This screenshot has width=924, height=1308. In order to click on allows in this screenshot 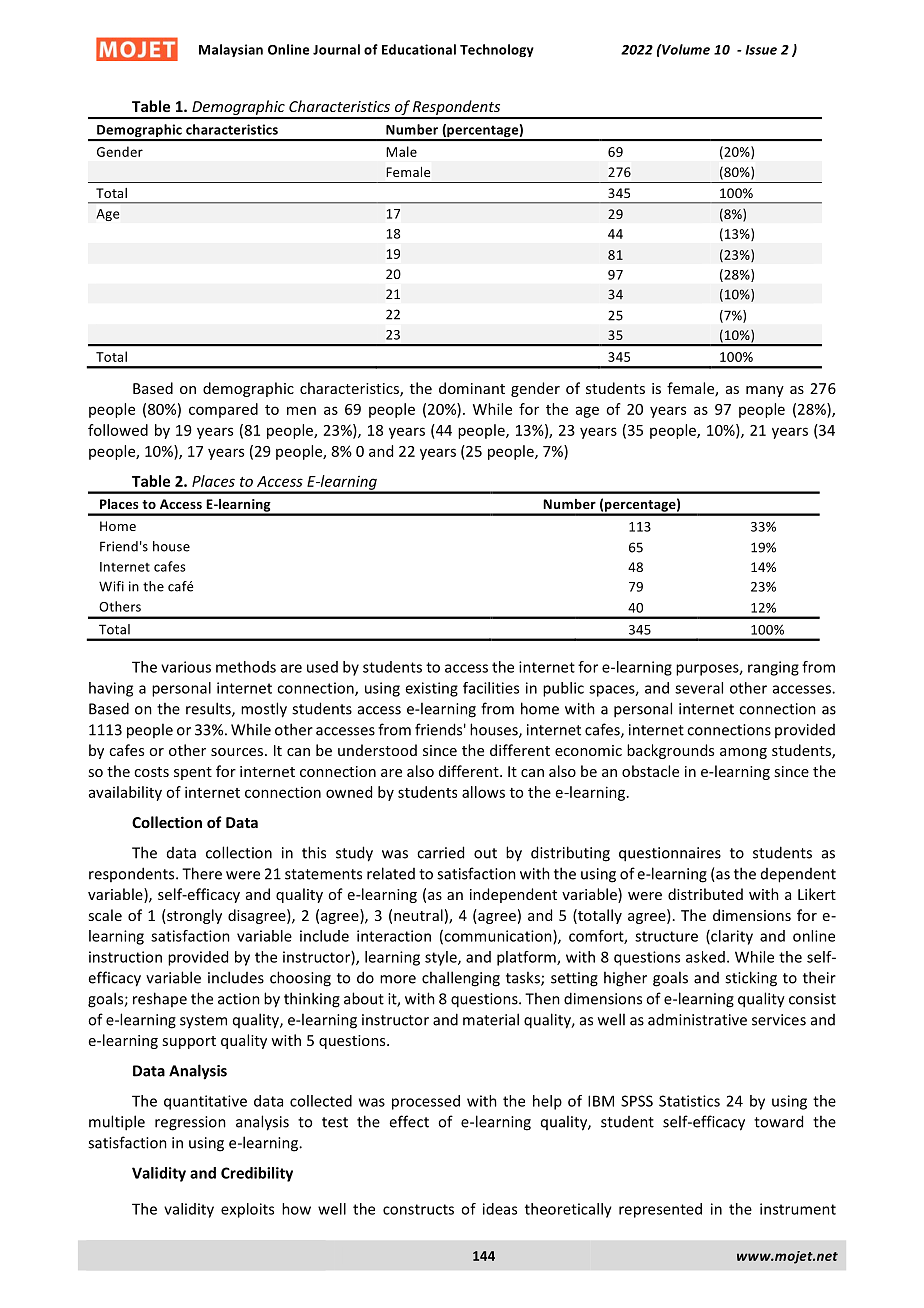, I will do `click(483, 792)`.
